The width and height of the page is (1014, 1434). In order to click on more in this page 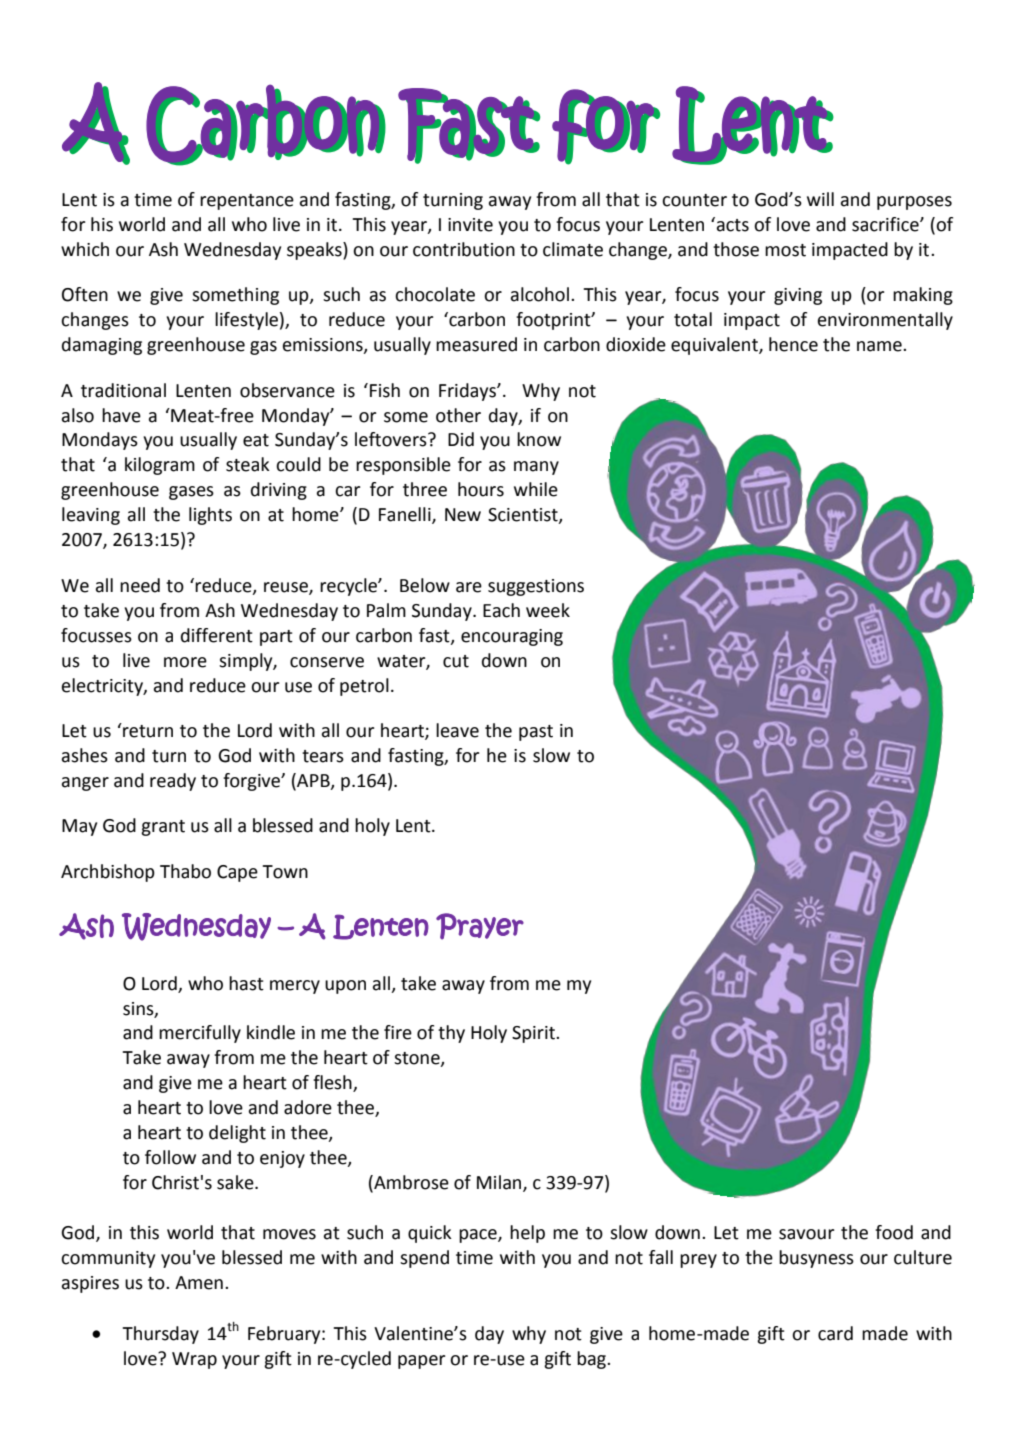, I will do `click(185, 662)`.
